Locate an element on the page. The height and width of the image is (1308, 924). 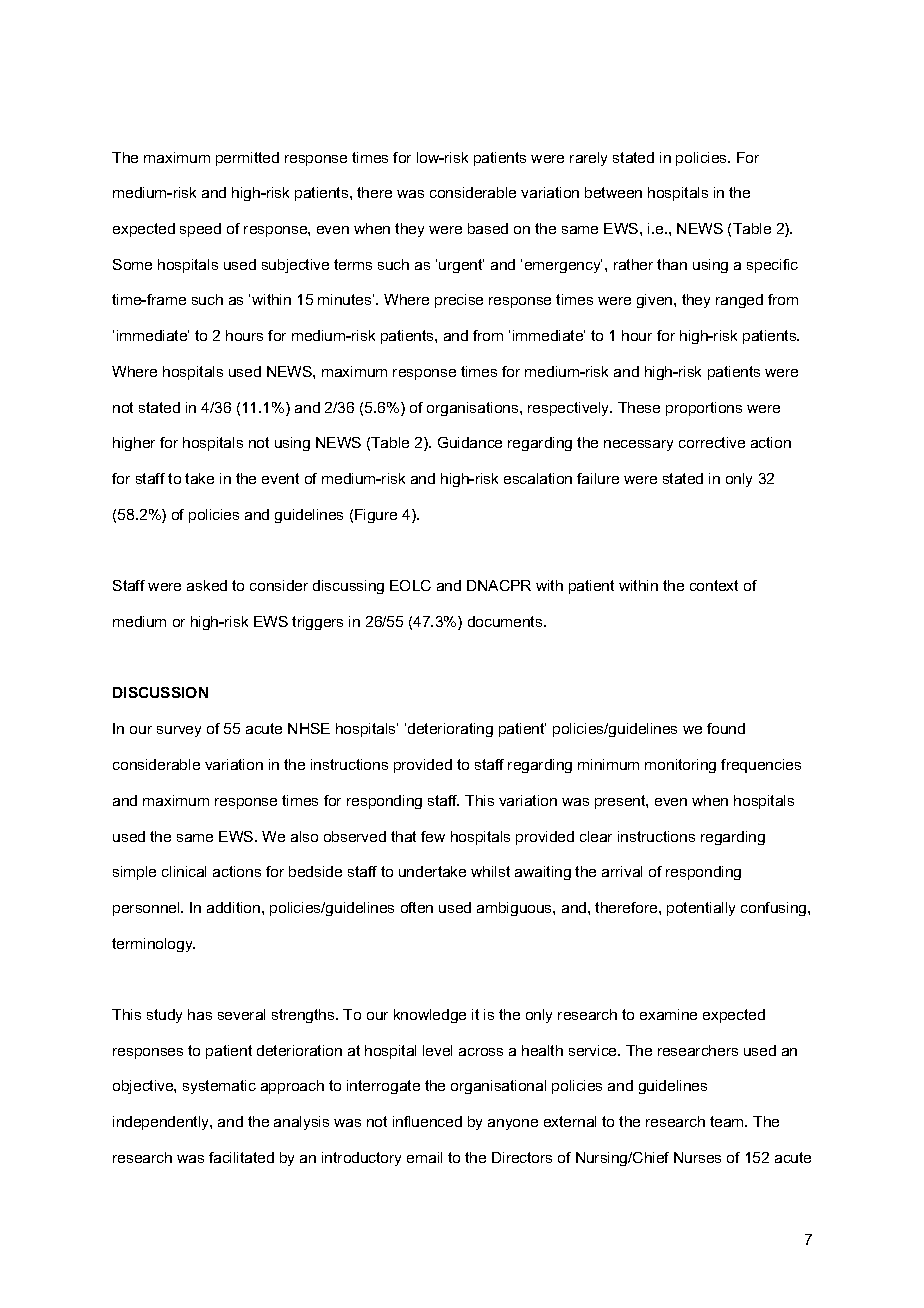
speed is located at coordinates (200, 230).
